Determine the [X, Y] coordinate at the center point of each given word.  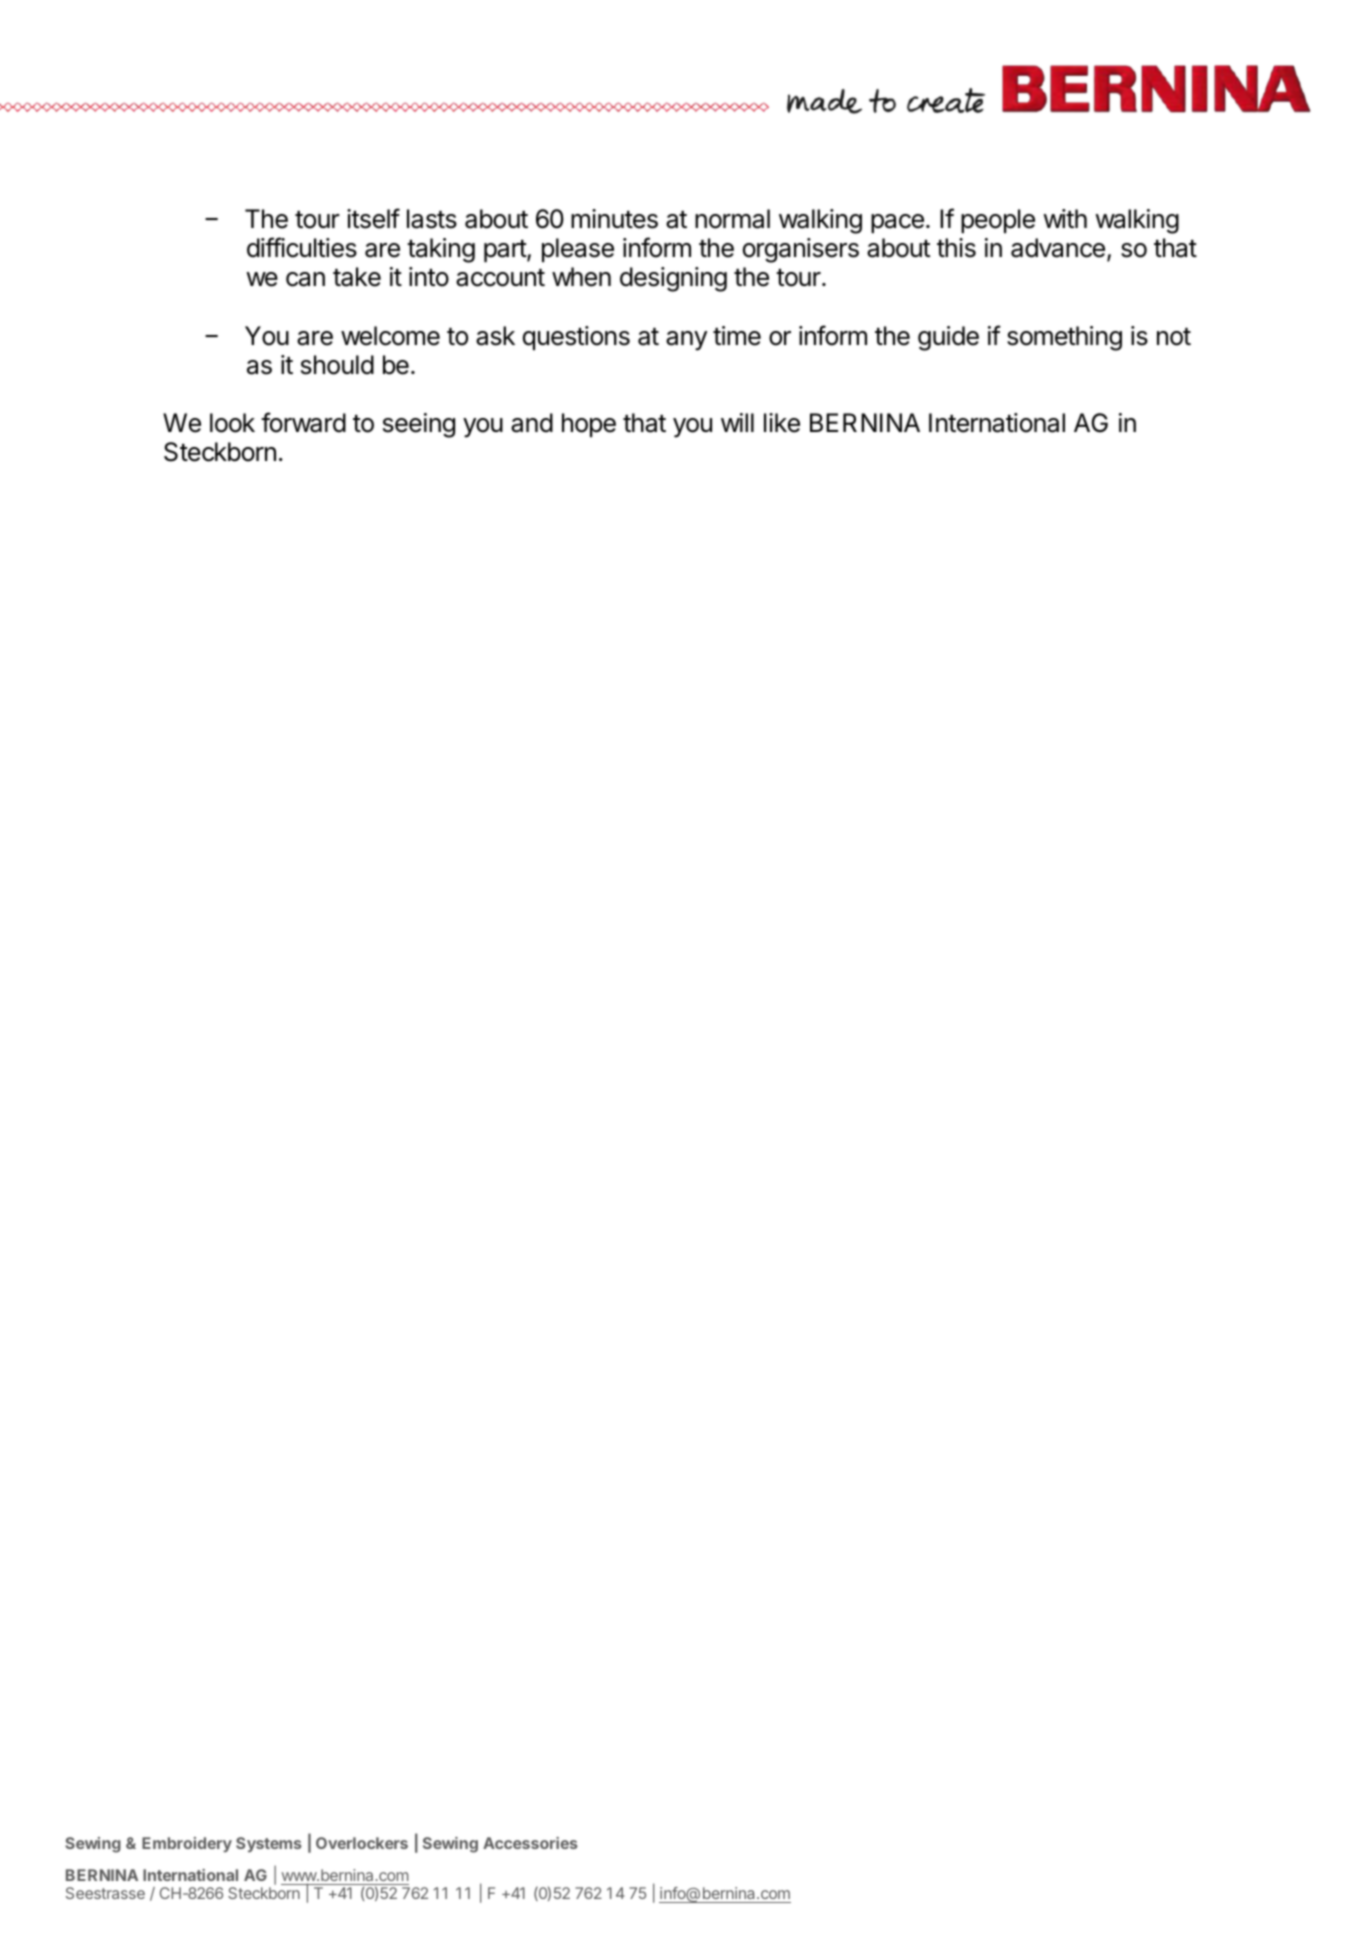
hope [589, 425]
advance [1058, 248]
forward [303, 422]
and [532, 423]
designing [673, 279]
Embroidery [187, 1844]
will [737, 422]
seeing [419, 425]
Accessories [530, 1843]
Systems [269, 1844]
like [782, 423]
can [305, 279]
